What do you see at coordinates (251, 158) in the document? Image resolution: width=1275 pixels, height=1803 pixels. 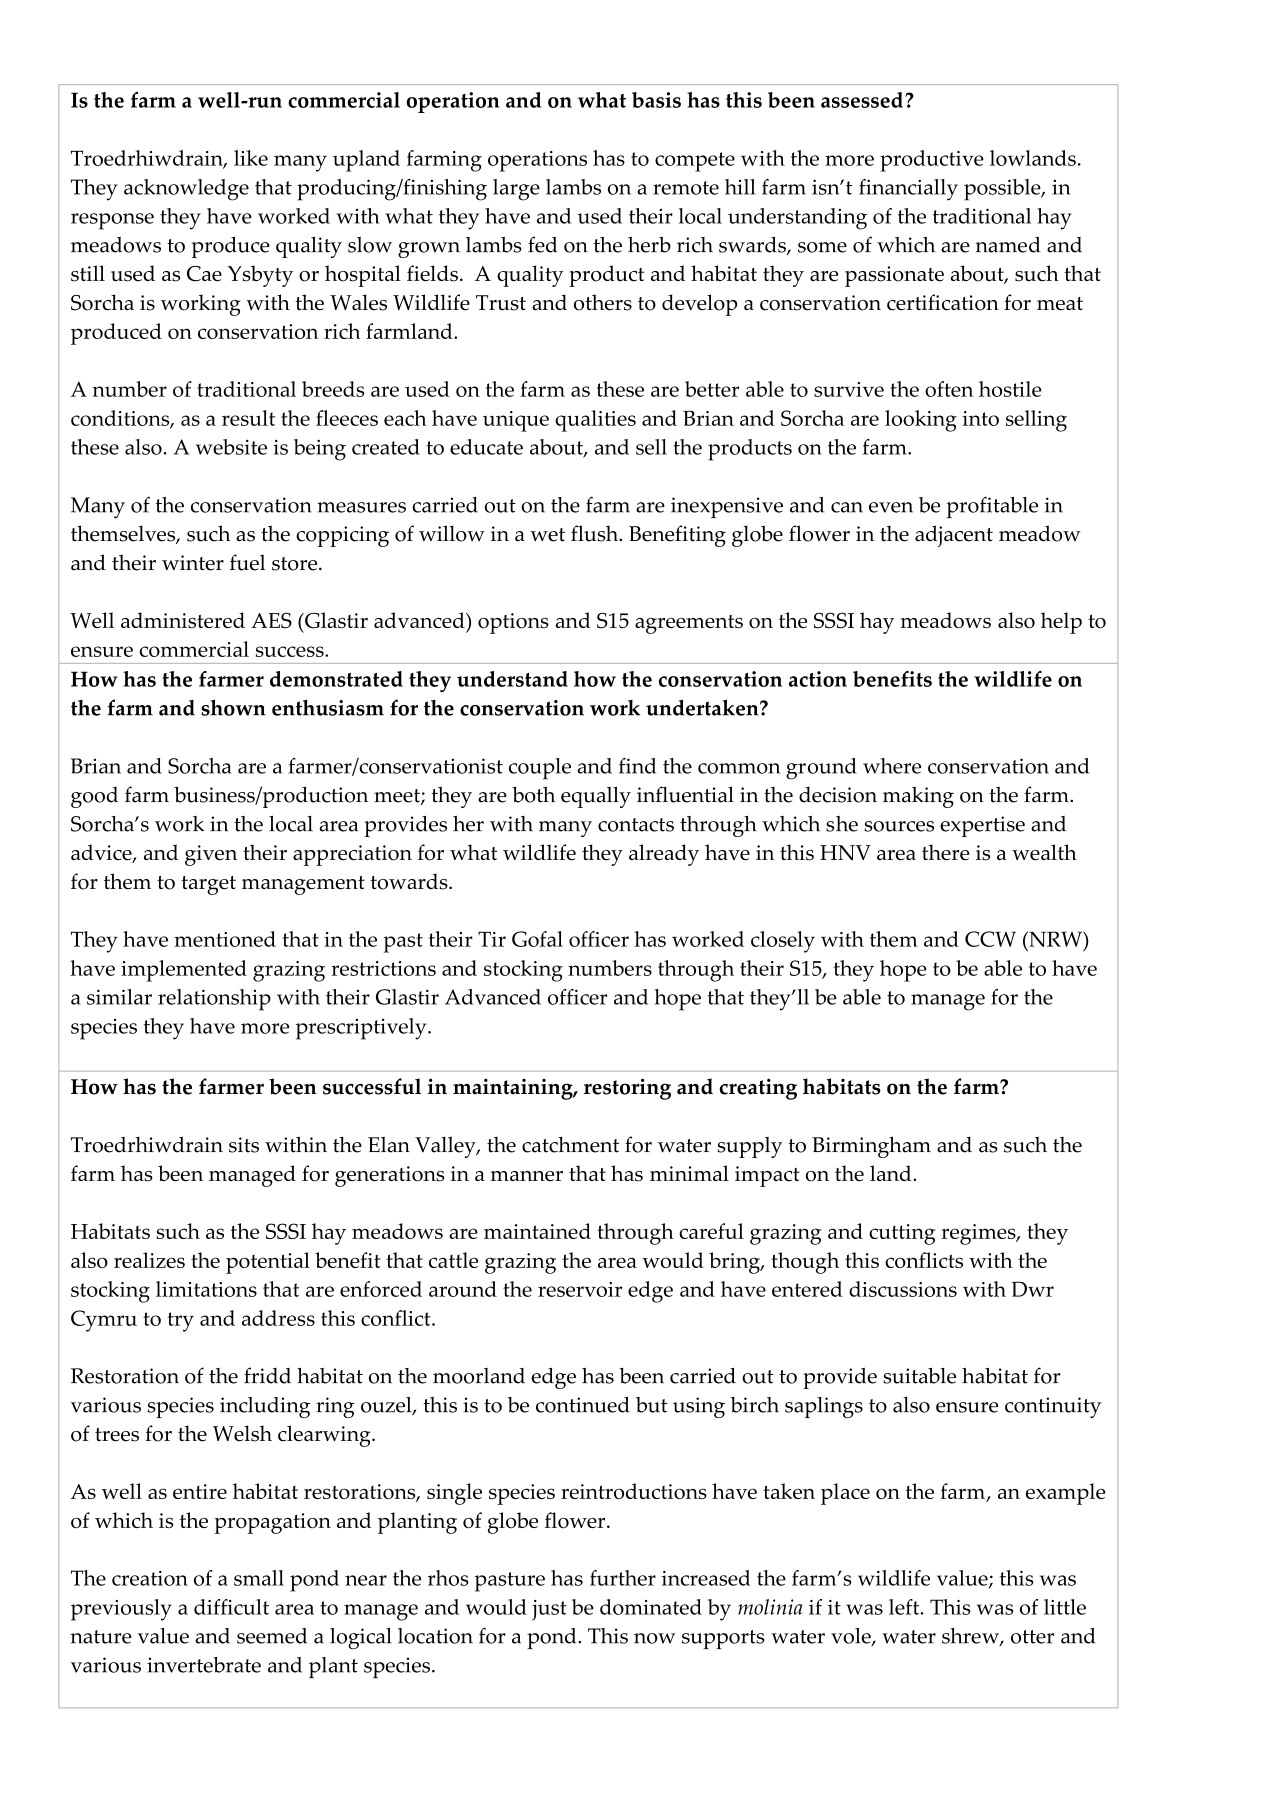 I see `like` at bounding box center [251, 158].
